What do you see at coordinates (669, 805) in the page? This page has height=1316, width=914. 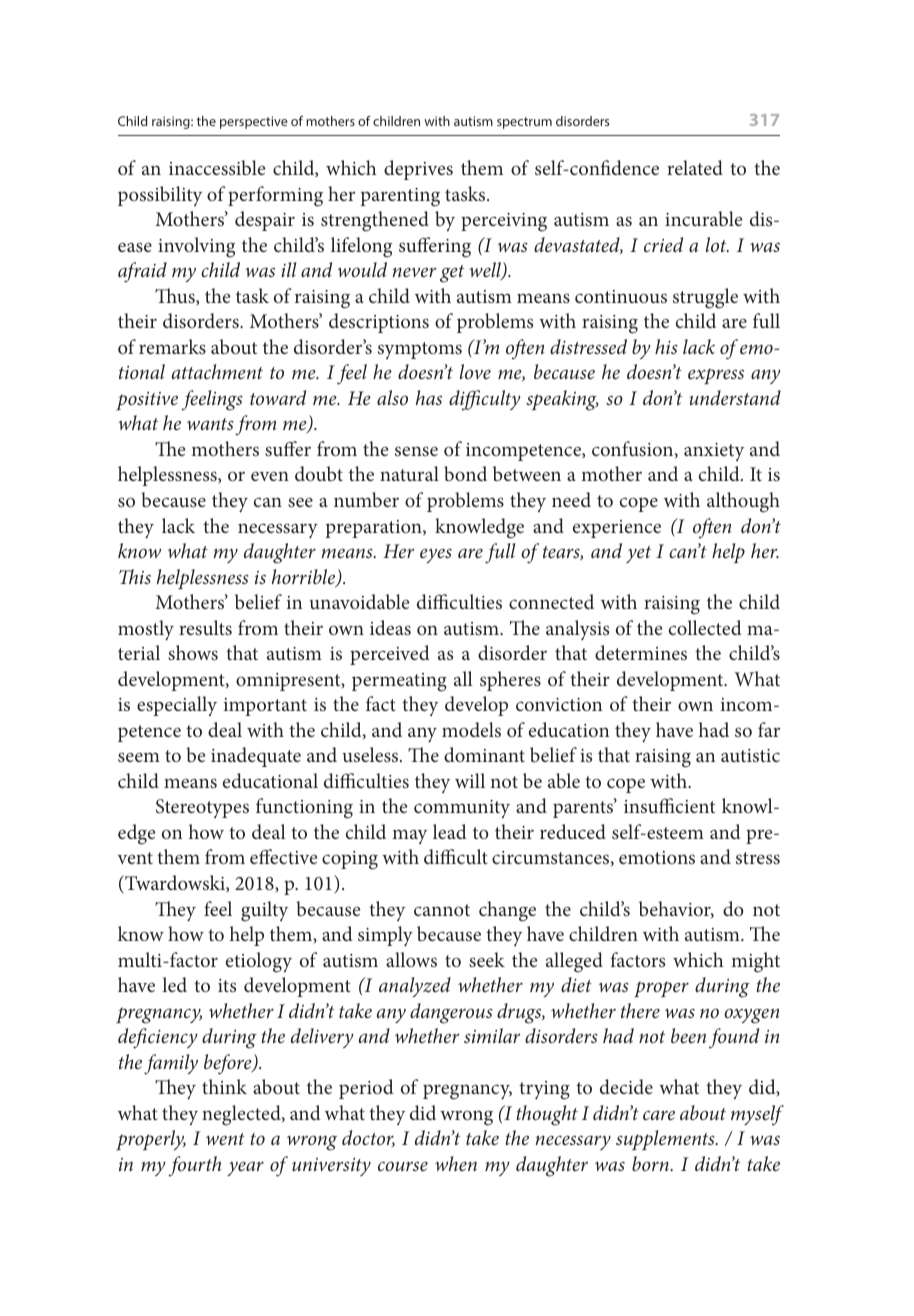 I see `insufficient` at bounding box center [669, 805].
